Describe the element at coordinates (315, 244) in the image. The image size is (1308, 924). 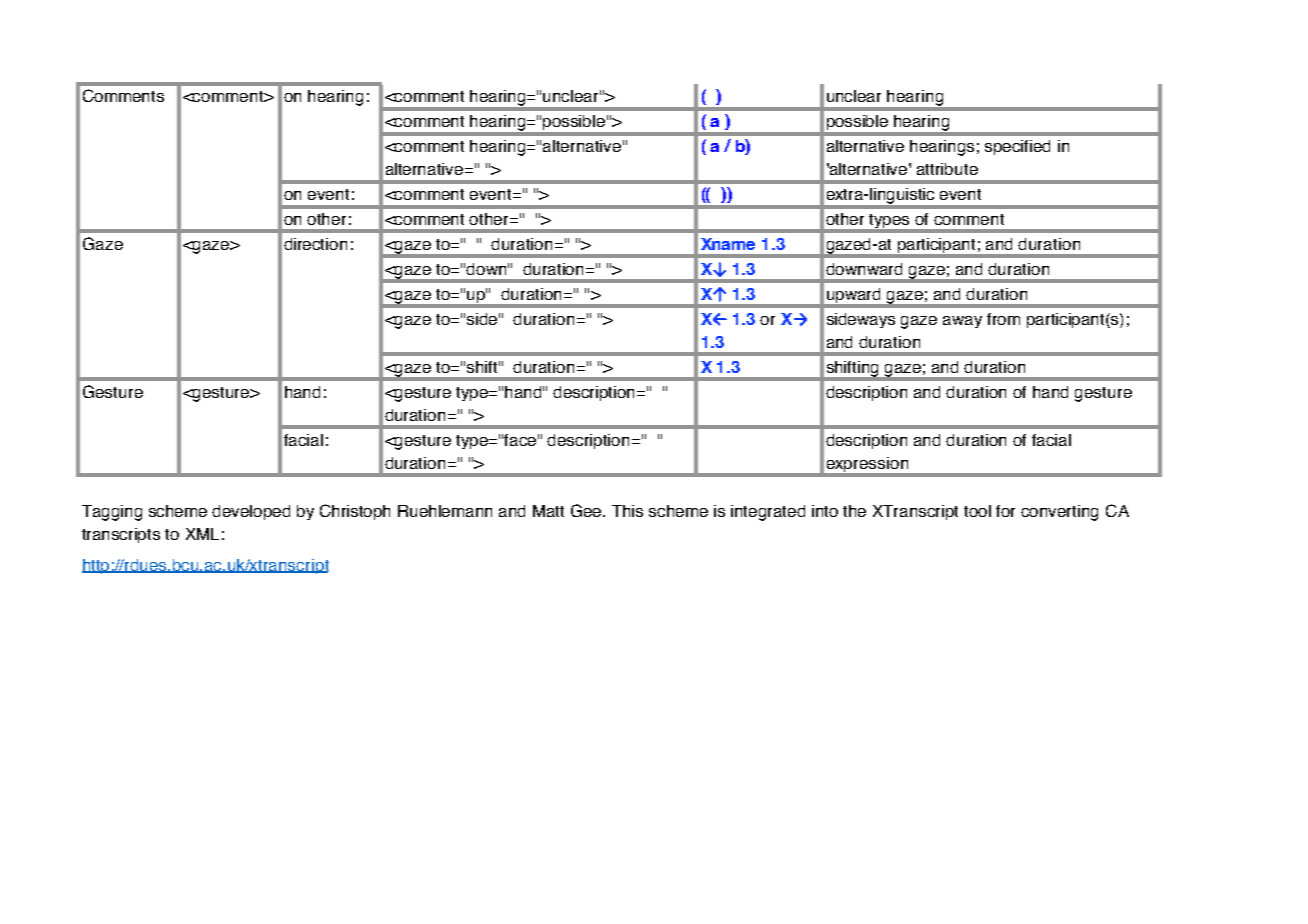
I see `direction` at that location.
